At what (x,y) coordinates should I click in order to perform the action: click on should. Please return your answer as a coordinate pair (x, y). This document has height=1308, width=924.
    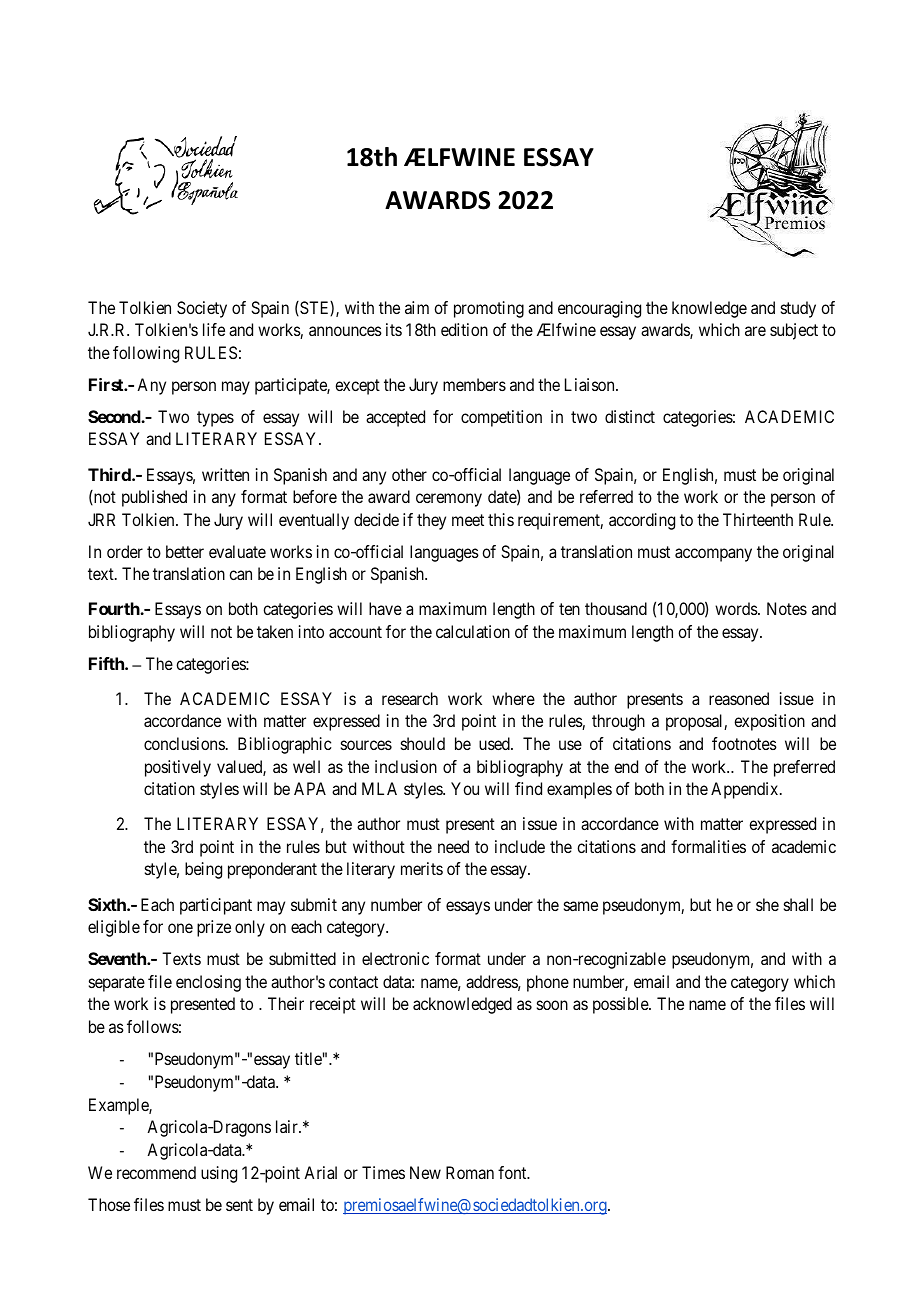
    Looking at the image, I should click on (423, 743).
